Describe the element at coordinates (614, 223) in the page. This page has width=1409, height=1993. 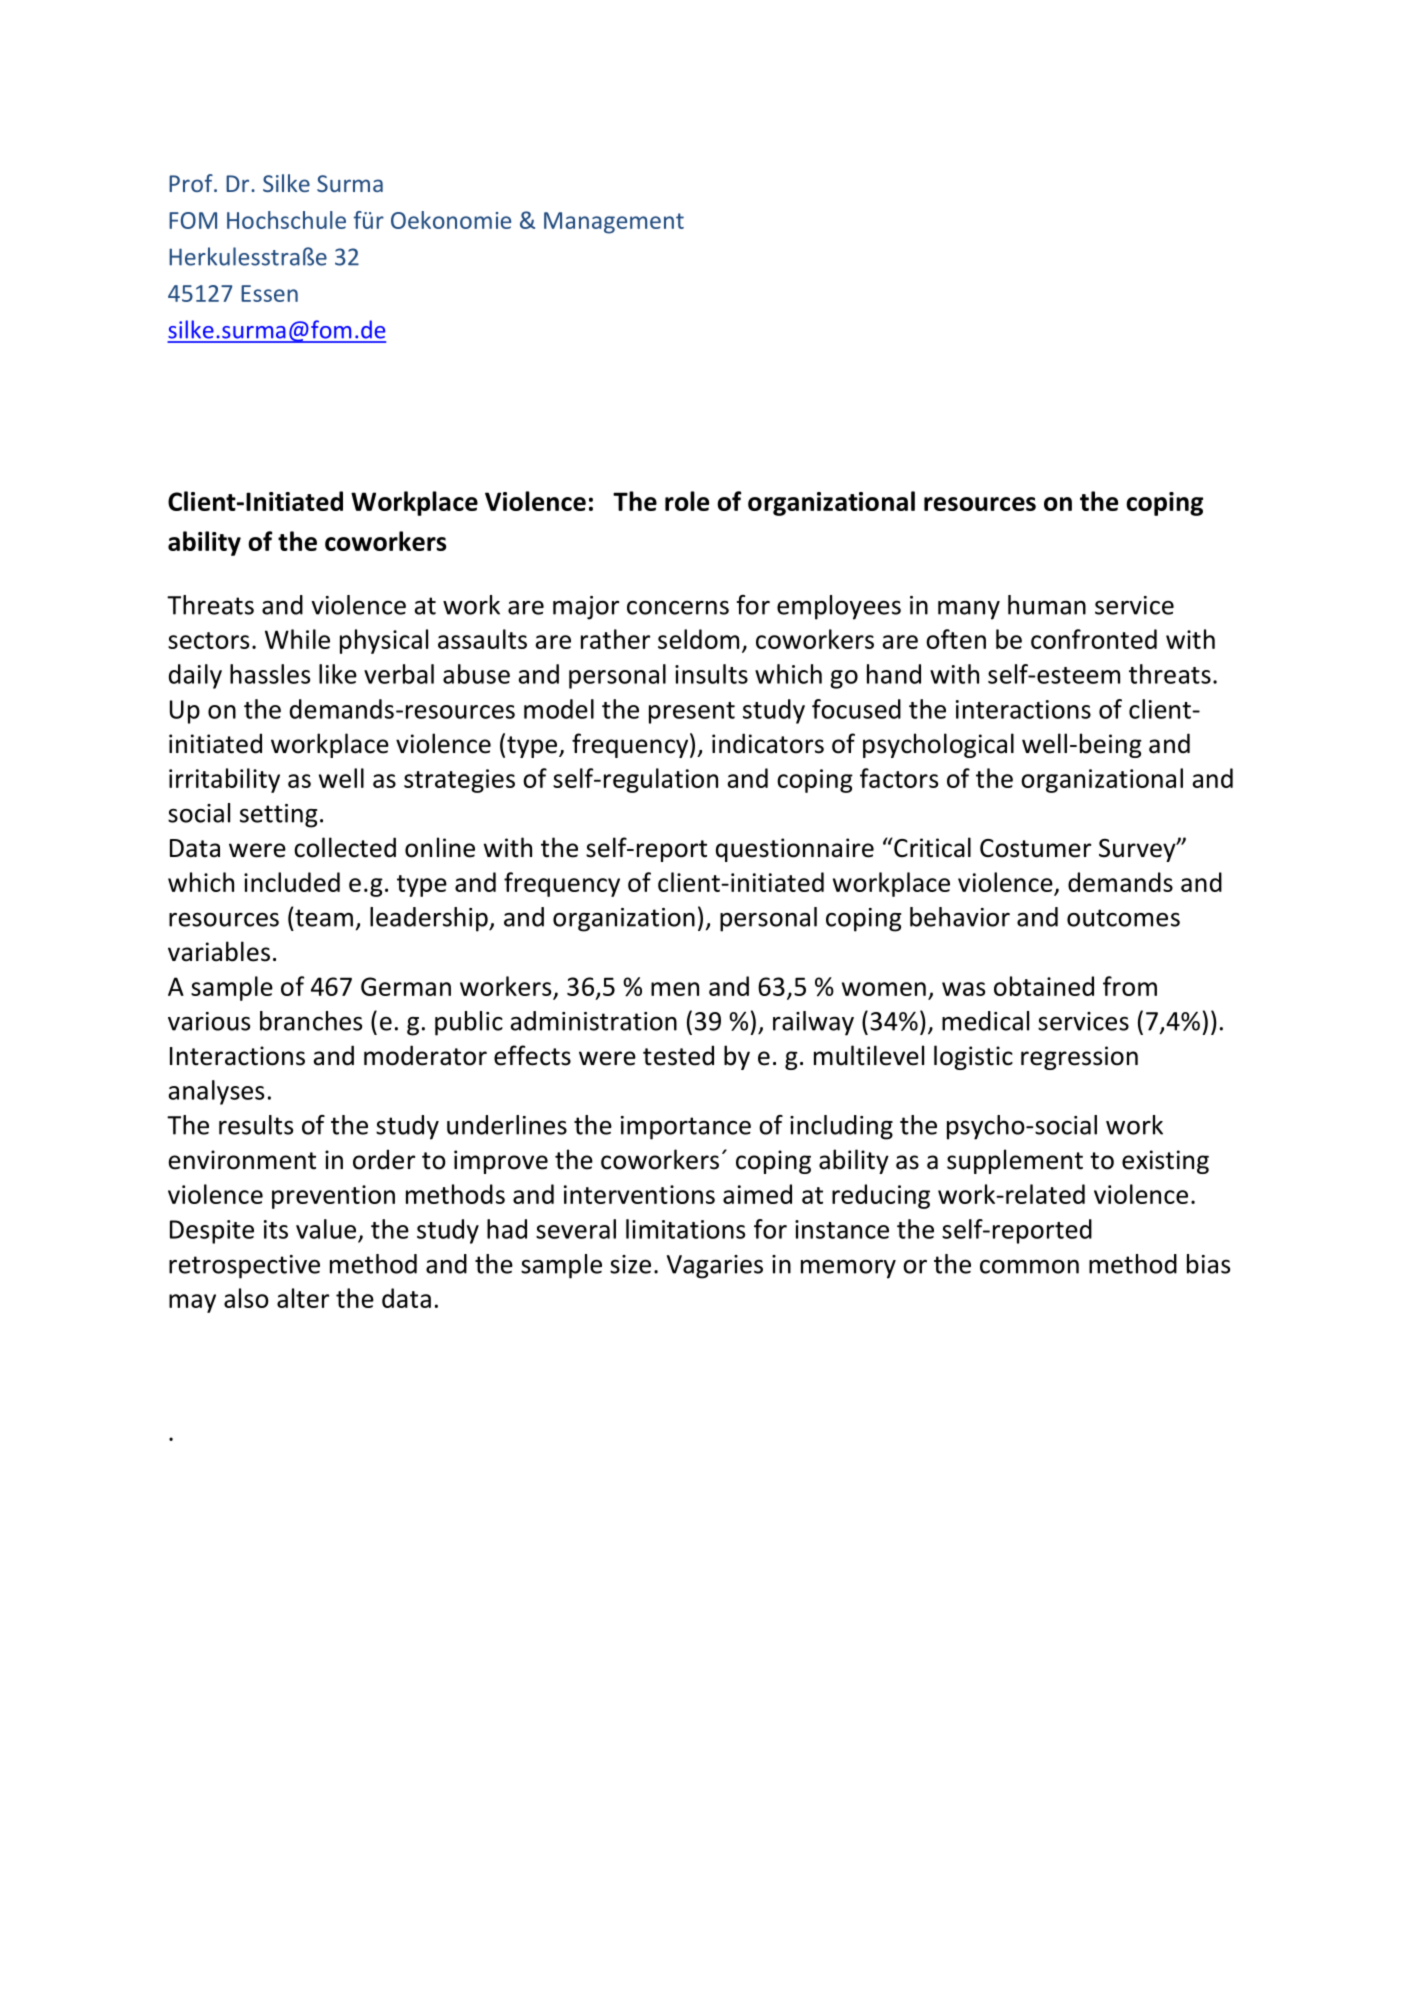
I see `Management` at that location.
